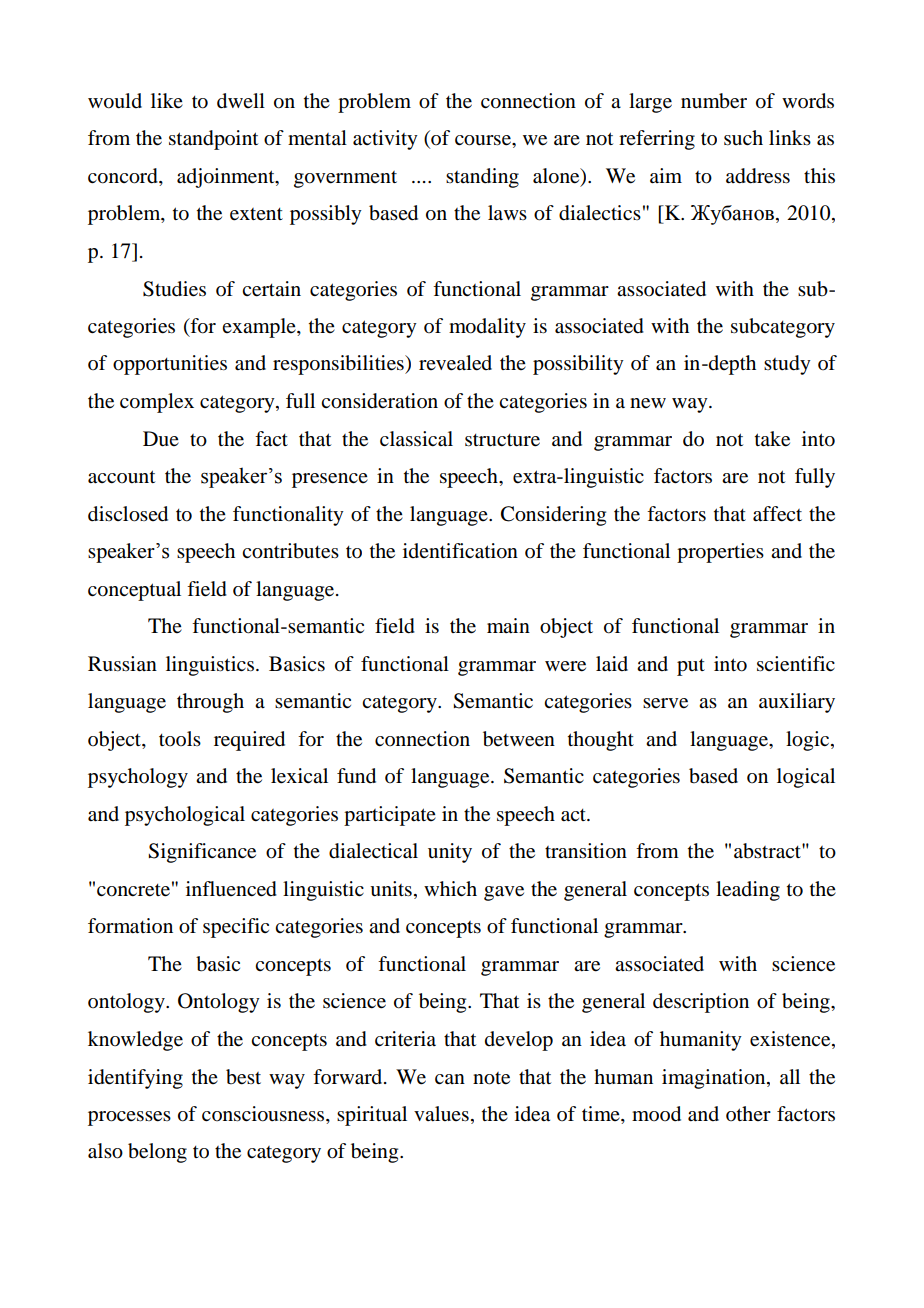 The image size is (924, 1308). Describe the element at coordinates (390, 816) in the page. I see `participate` at that location.
